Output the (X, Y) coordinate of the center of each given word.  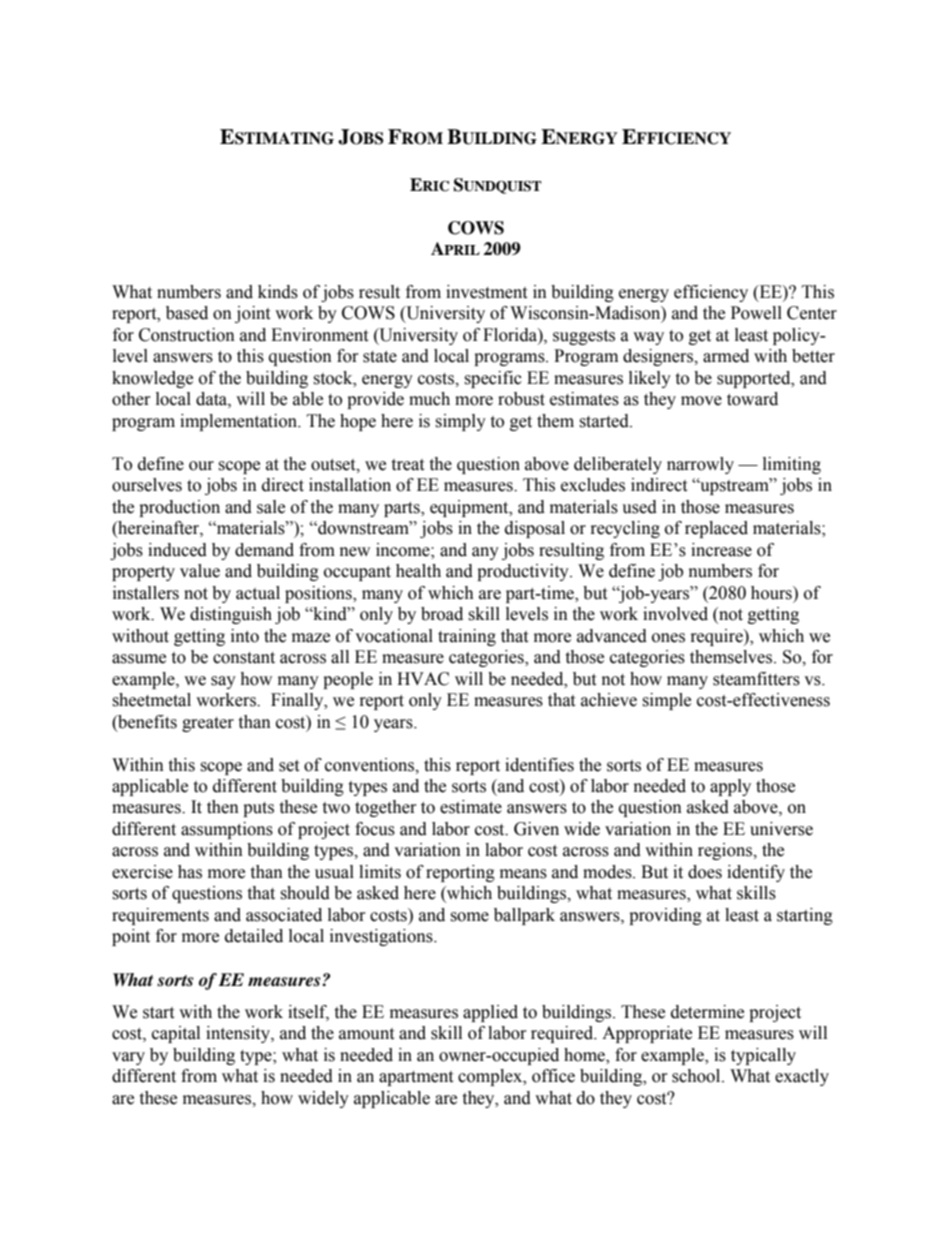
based (187, 313)
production (179, 508)
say (223, 682)
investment (486, 292)
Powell (756, 313)
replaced (716, 529)
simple (666, 701)
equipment (470, 508)
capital (176, 1034)
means (523, 874)
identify (756, 873)
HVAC (423, 679)
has (190, 872)
